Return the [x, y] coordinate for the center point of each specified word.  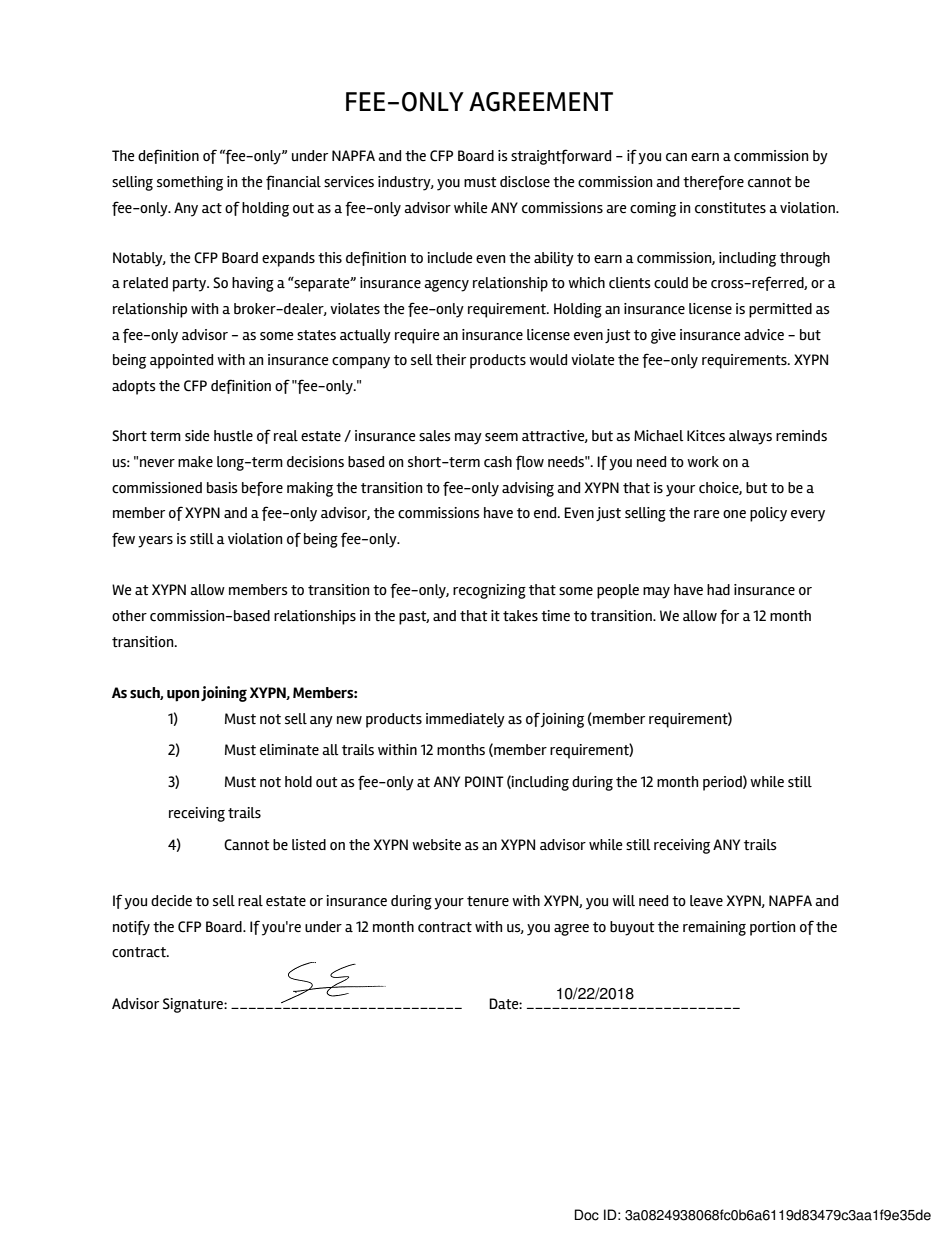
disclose [525, 182]
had [718, 589]
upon [183, 696]
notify [131, 928]
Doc [587, 1215]
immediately [465, 720]
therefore [713, 182]
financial [293, 182]
